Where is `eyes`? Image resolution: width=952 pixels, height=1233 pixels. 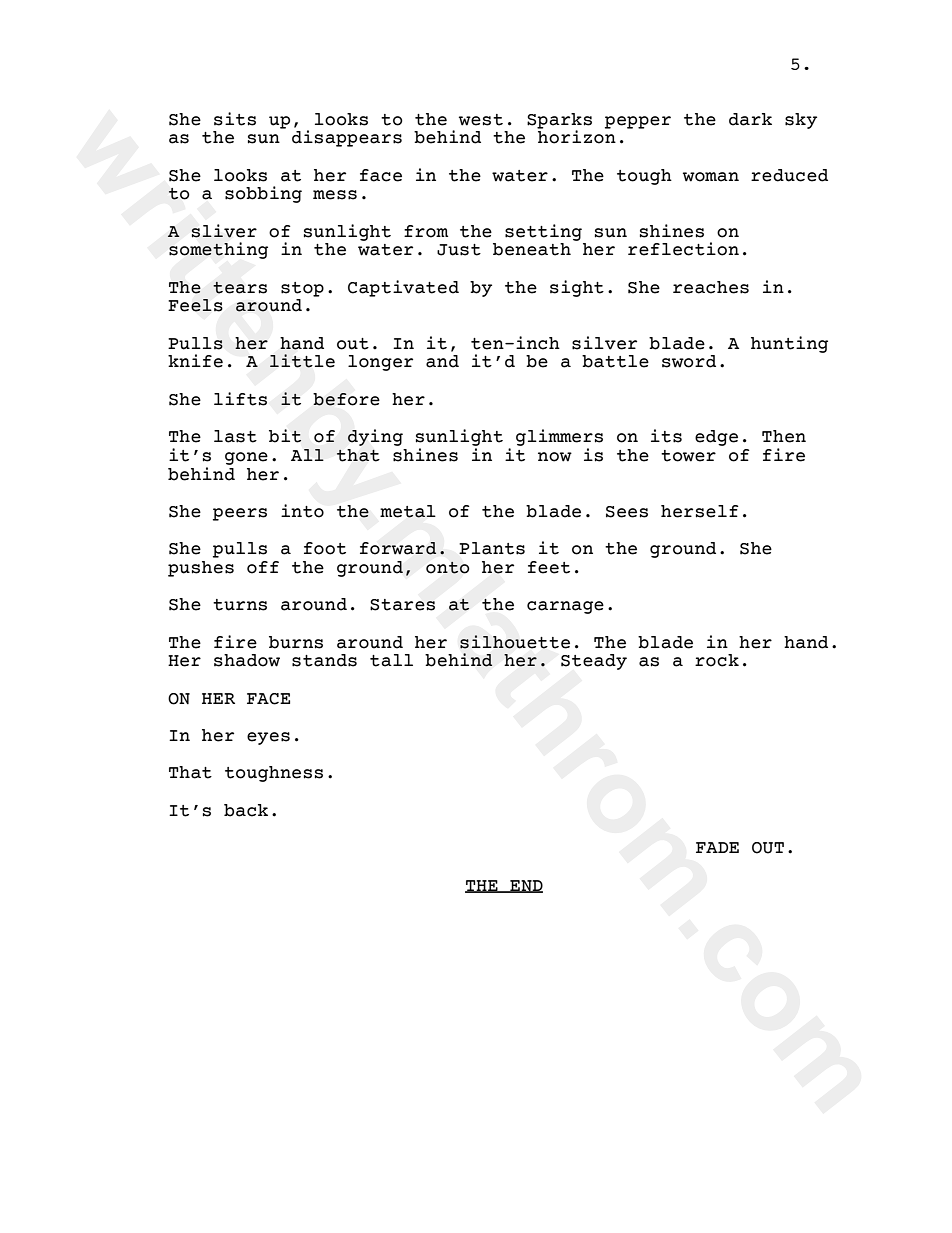
eyes is located at coordinates (268, 738).
